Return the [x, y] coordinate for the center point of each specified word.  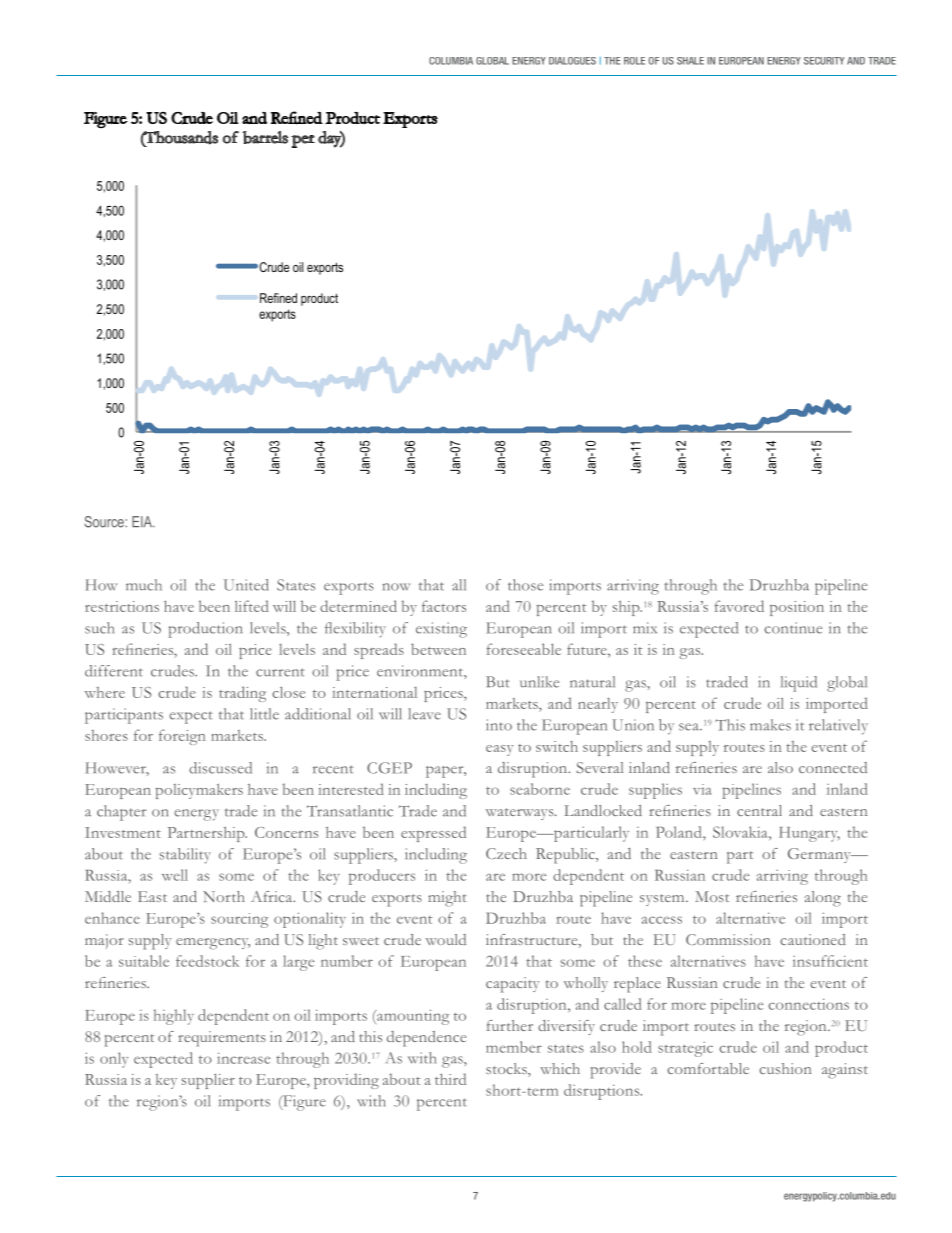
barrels [265, 137]
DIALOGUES [572, 61]
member [514, 1047]
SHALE [690, 61]
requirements [222, 1039]
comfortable [708, 1068]
